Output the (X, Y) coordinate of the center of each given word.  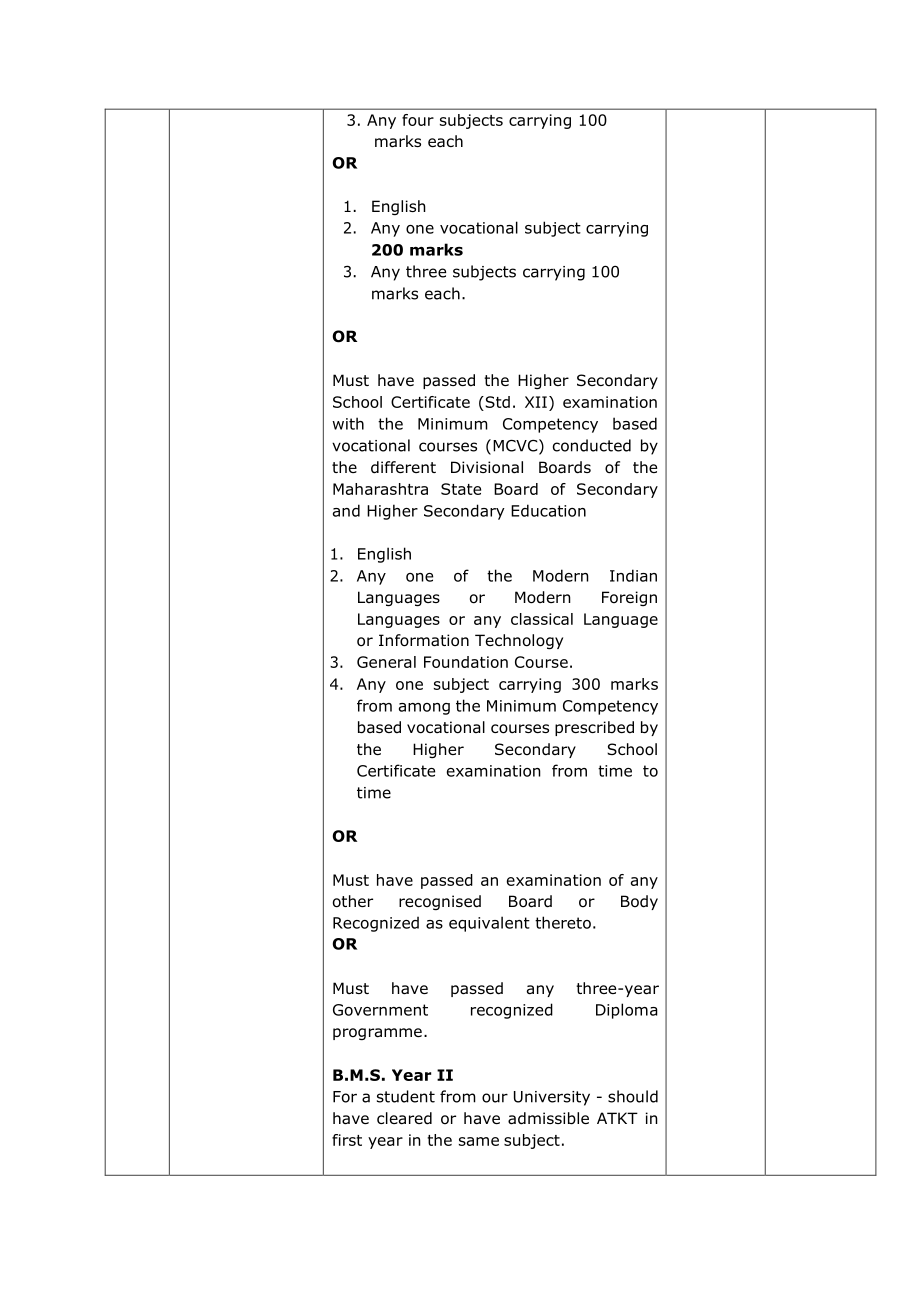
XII (536, 402)
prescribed (594, 728)
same (479, 1141)
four (418, 120)
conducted (592, 445)
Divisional (487, 467)
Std (496, 403)
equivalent (489, 924)
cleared (404, 1118)
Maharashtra (380, 489)
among (424, 709)
